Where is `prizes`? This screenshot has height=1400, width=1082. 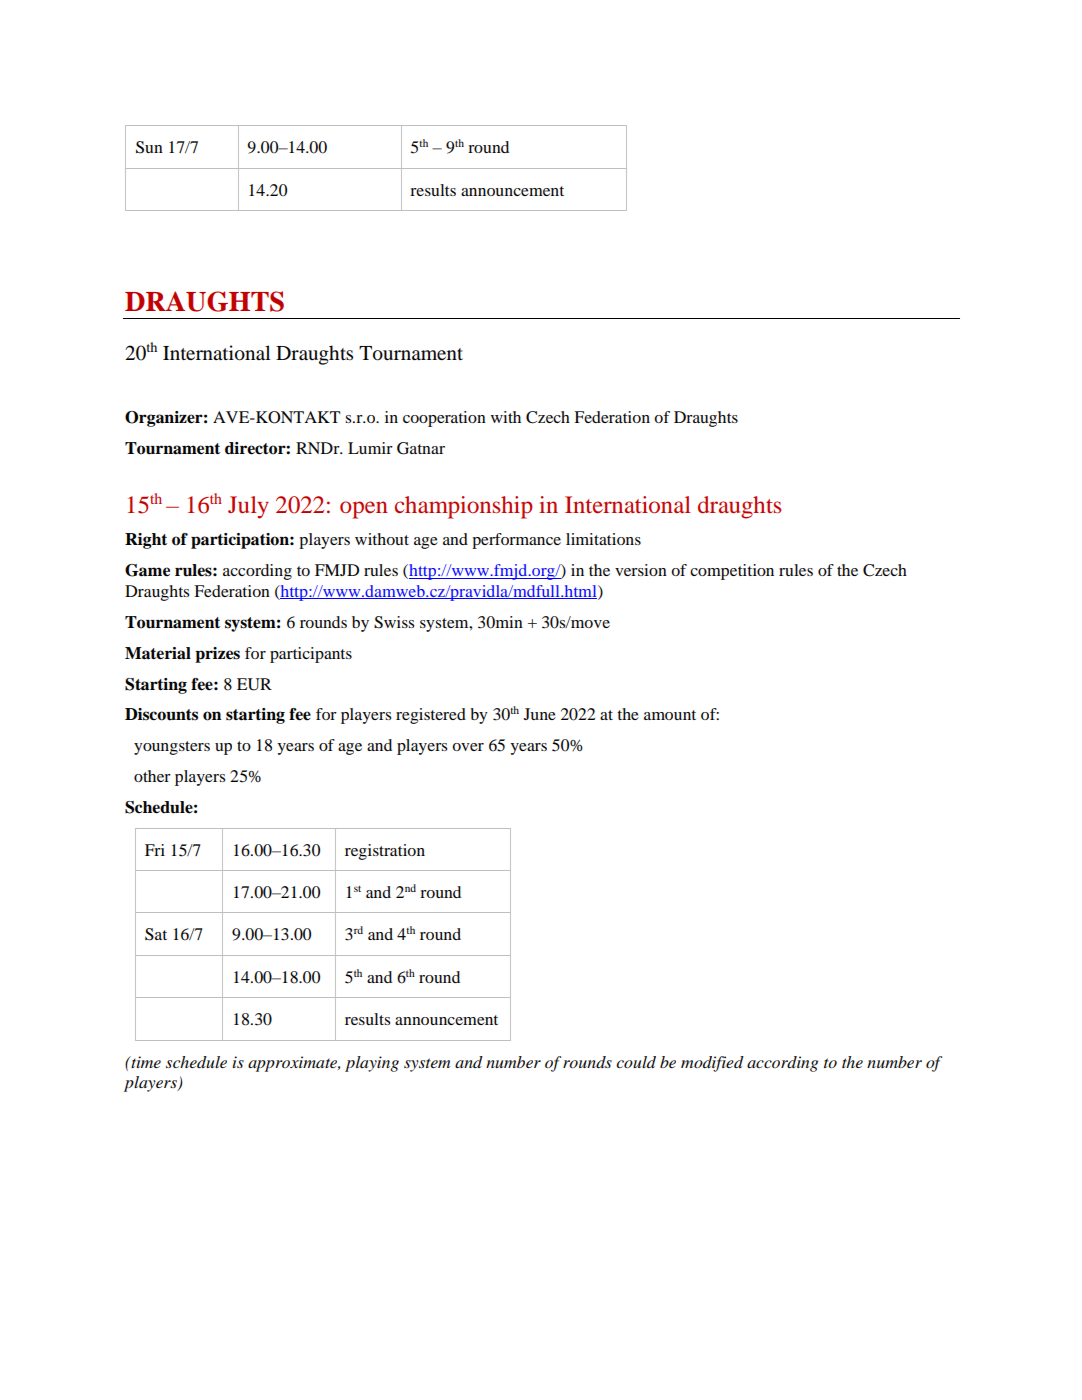 prizes is located at coordinates (217, 655).
